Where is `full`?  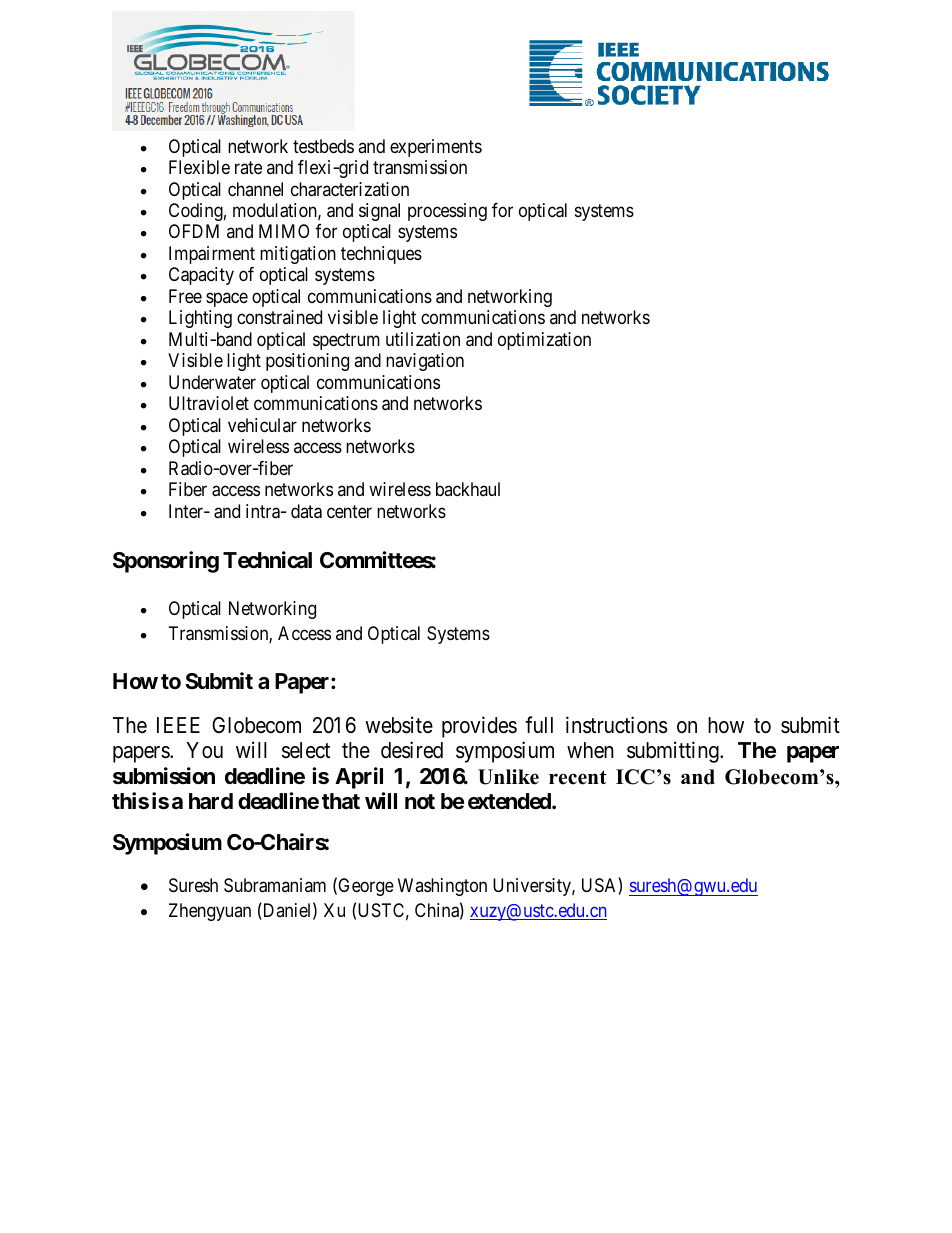
full is located at coordinates (539, 725).
